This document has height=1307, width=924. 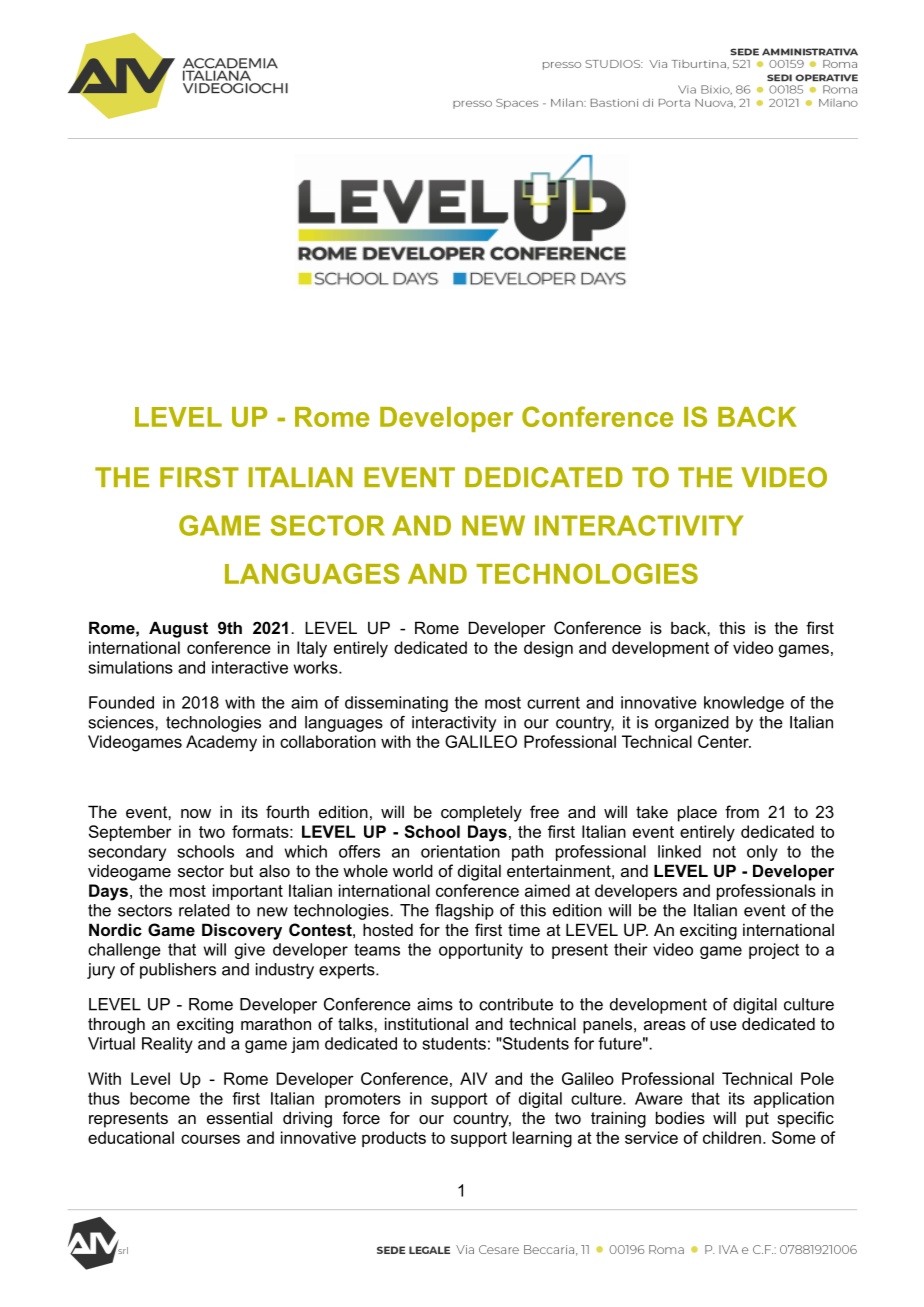 What do you see at coordinates (413, 870) in the document?
I see `world` at bounding box center [413, 870].
